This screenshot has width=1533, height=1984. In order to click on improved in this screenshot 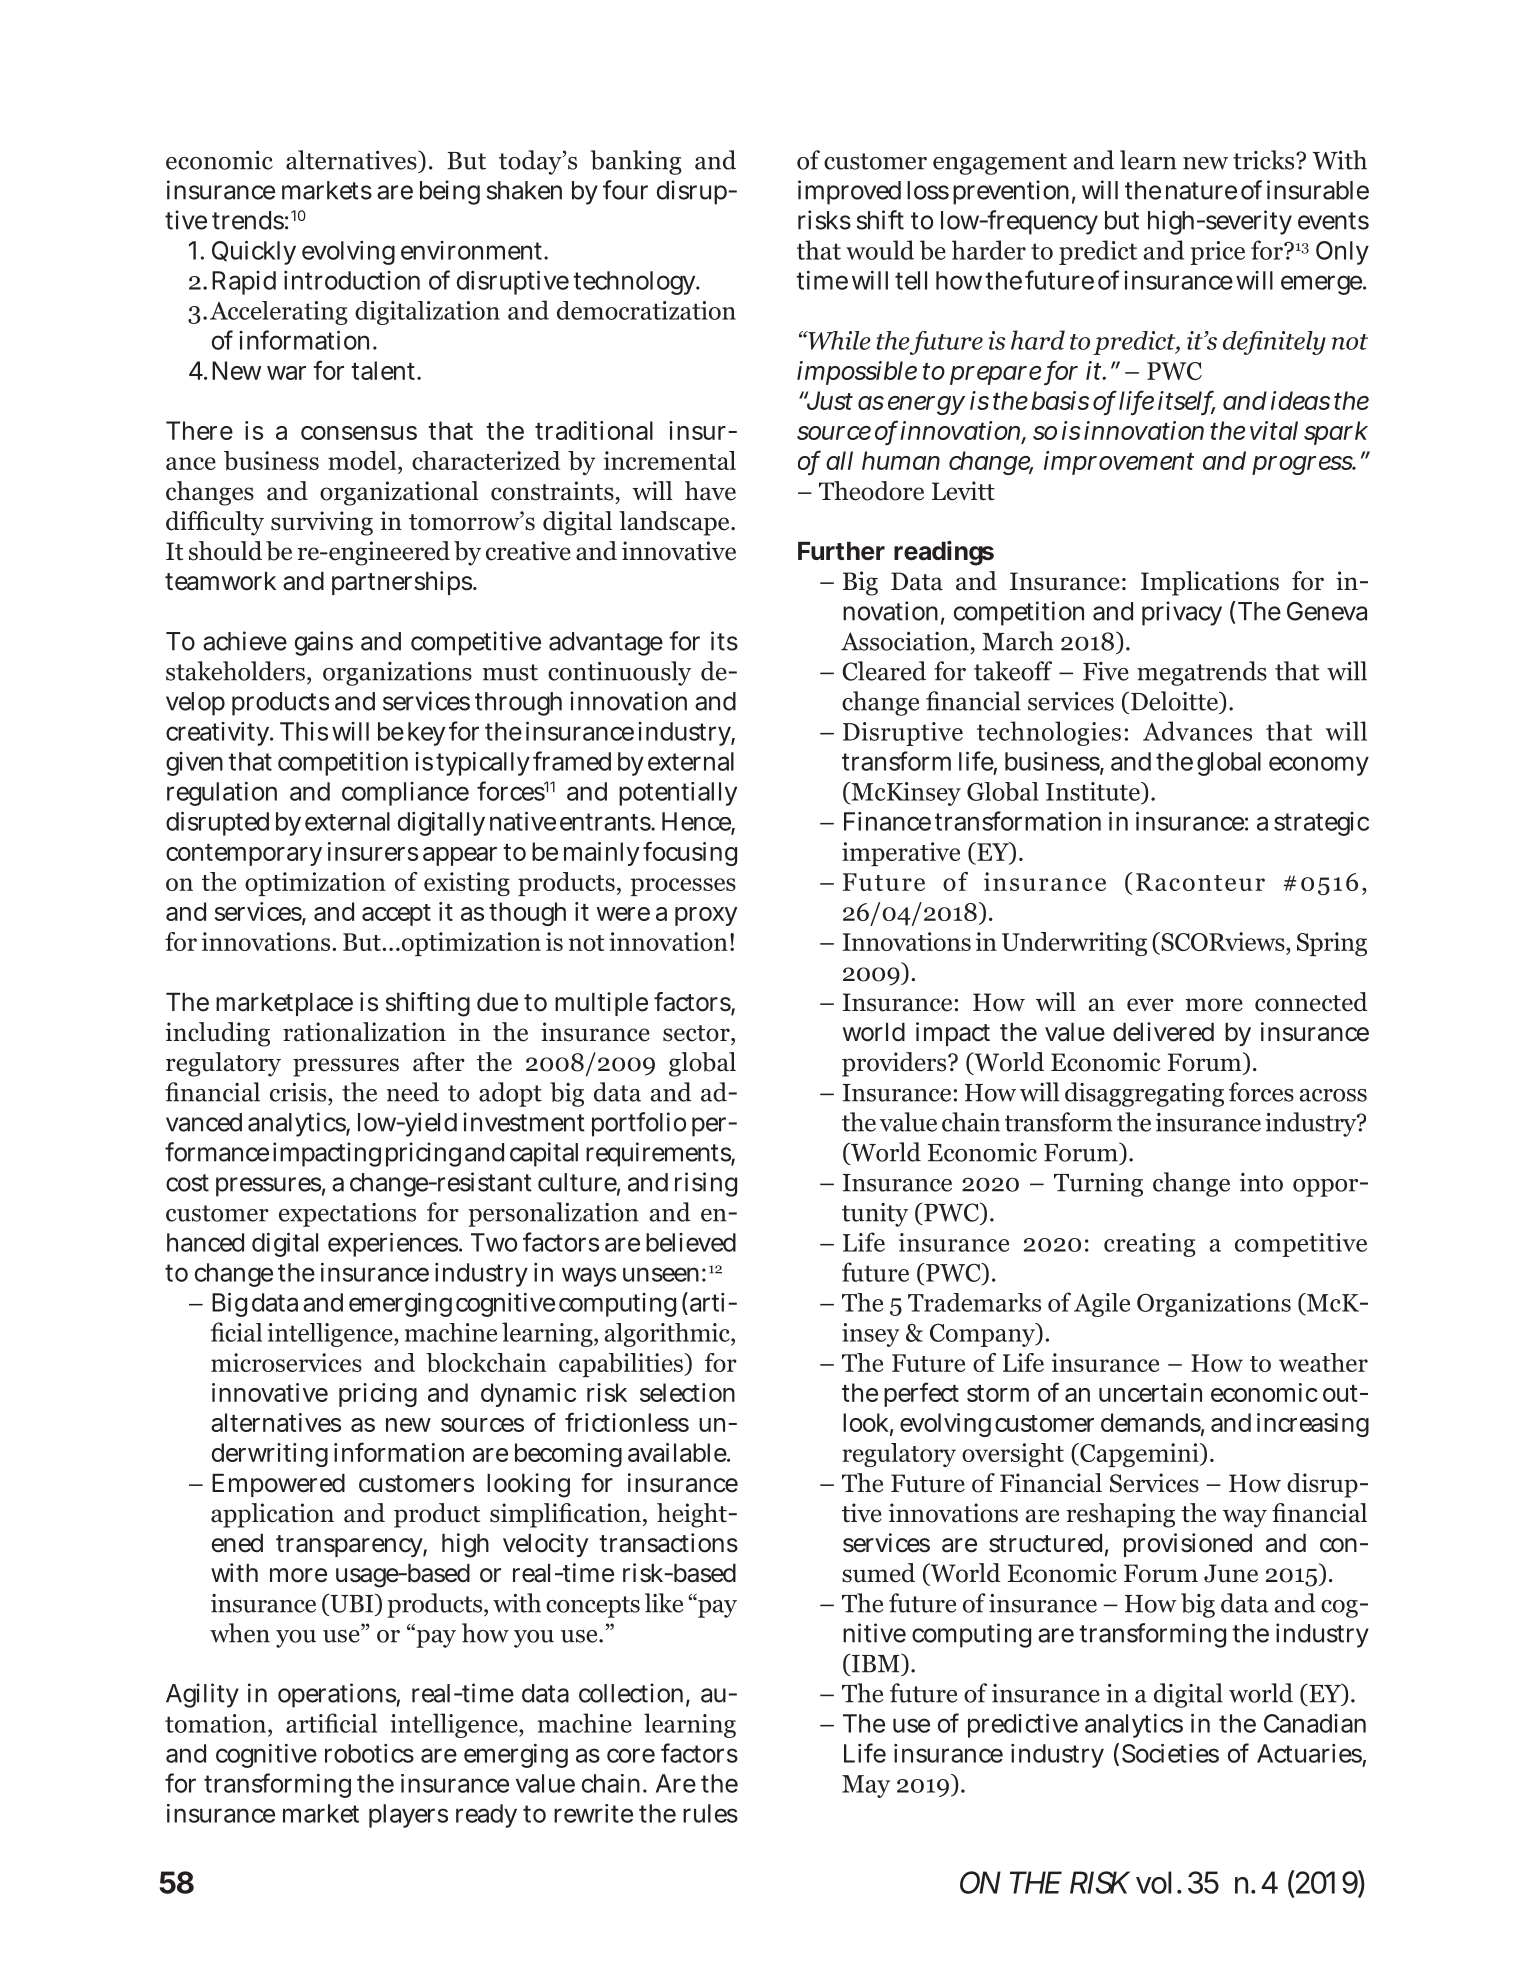, I will do `click(849, 192)`.
